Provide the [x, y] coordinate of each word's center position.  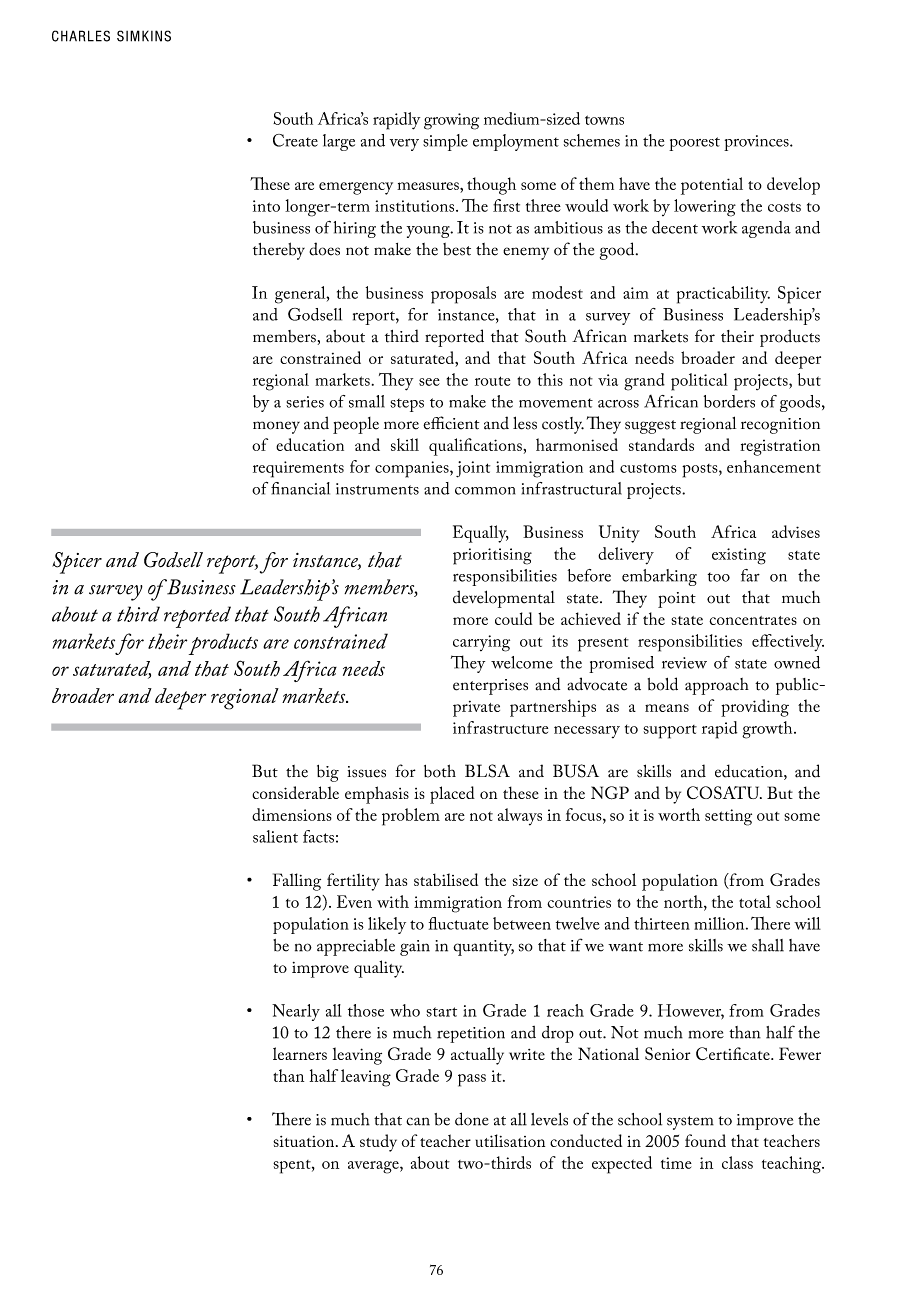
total [755, 901]
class [737, 1162]
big [328, 773]
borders [729, 401]
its [560, 641]
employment [516, 142]
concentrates [753, 620]
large [339, 142]
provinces [757, 143]
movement [556, 403]
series [305, 402]
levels [549, 1119]
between [522, 923]
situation [305, 1141]
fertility [353, 882]
